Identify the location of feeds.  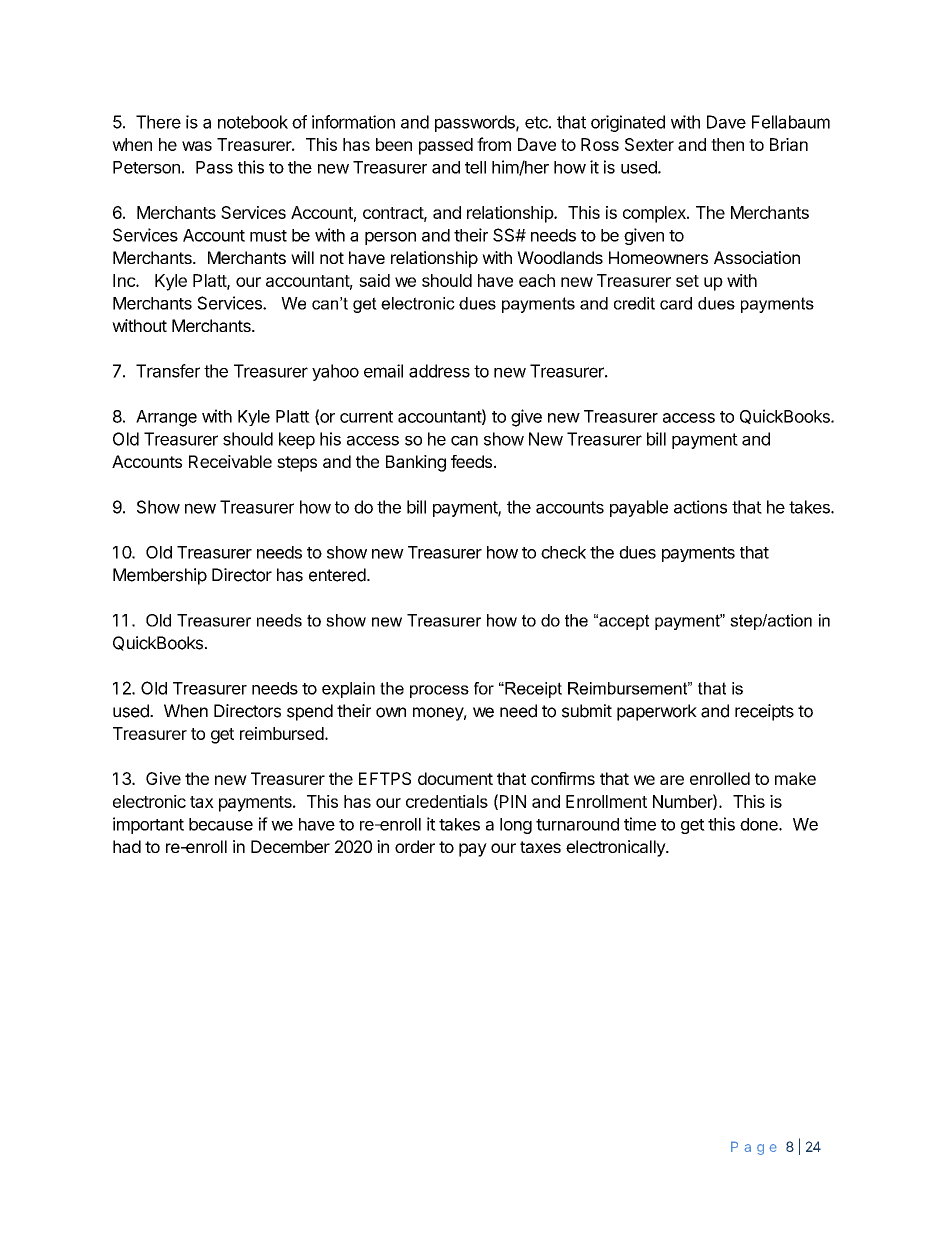
(471, 461).
